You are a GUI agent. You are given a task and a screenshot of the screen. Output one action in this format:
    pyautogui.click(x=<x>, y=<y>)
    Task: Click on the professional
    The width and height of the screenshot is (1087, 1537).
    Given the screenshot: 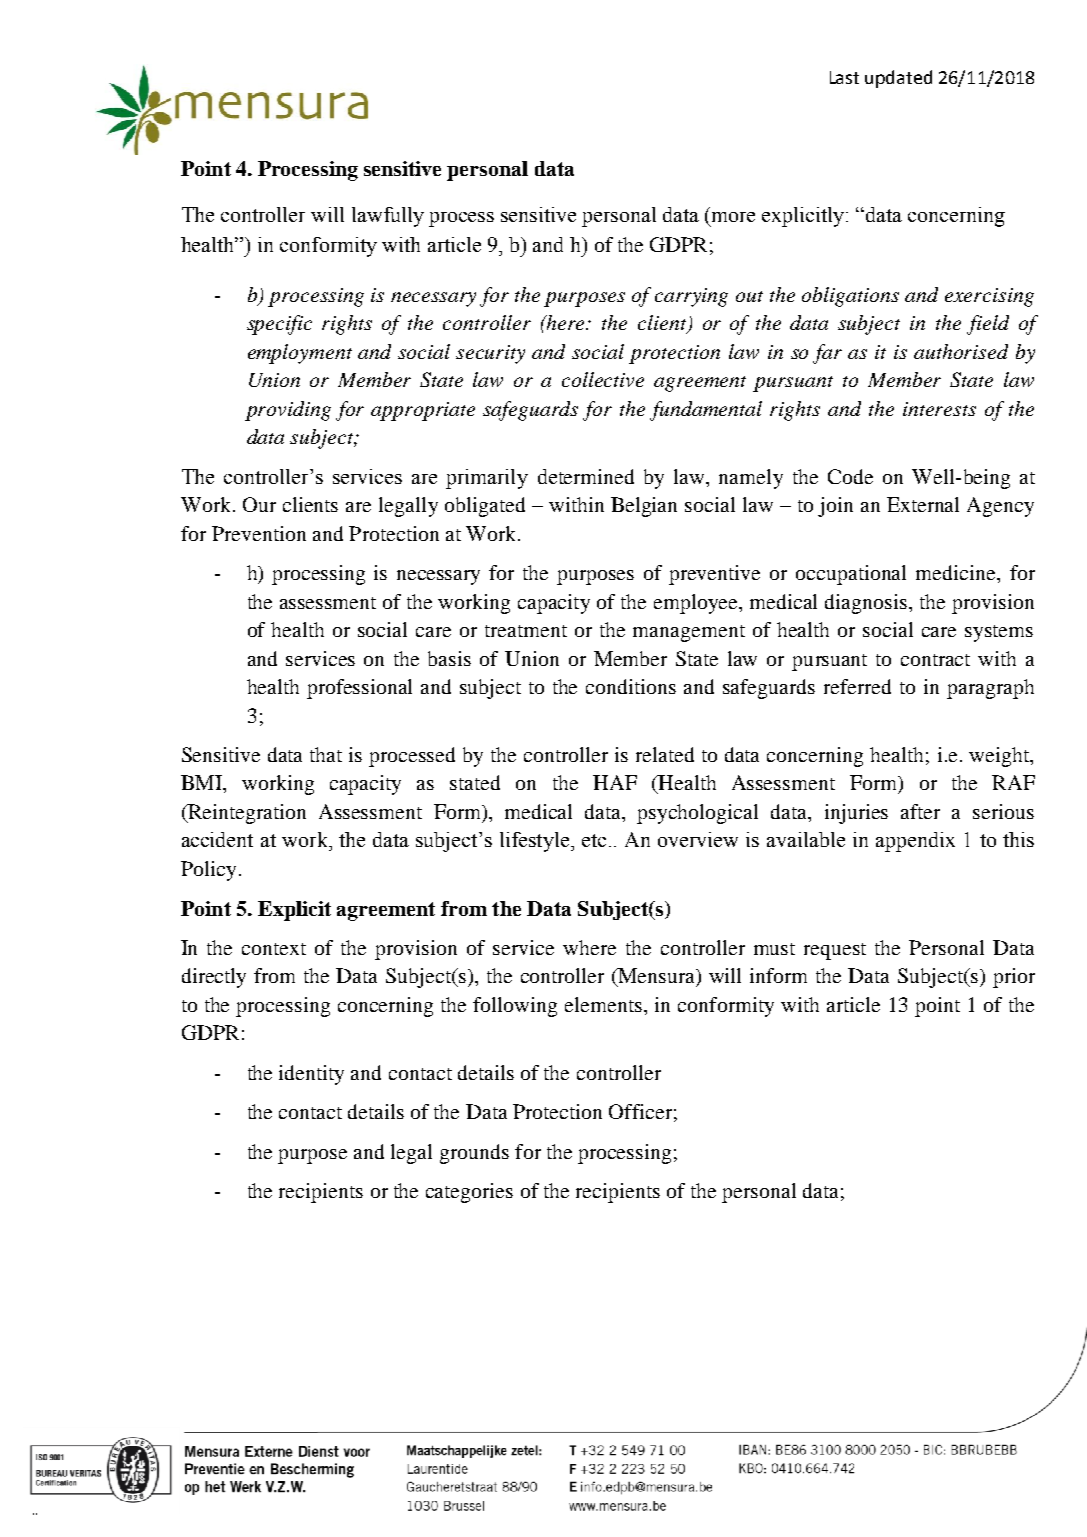 What is the action you would take?
    pyautogui.click(x=359, y=689)
